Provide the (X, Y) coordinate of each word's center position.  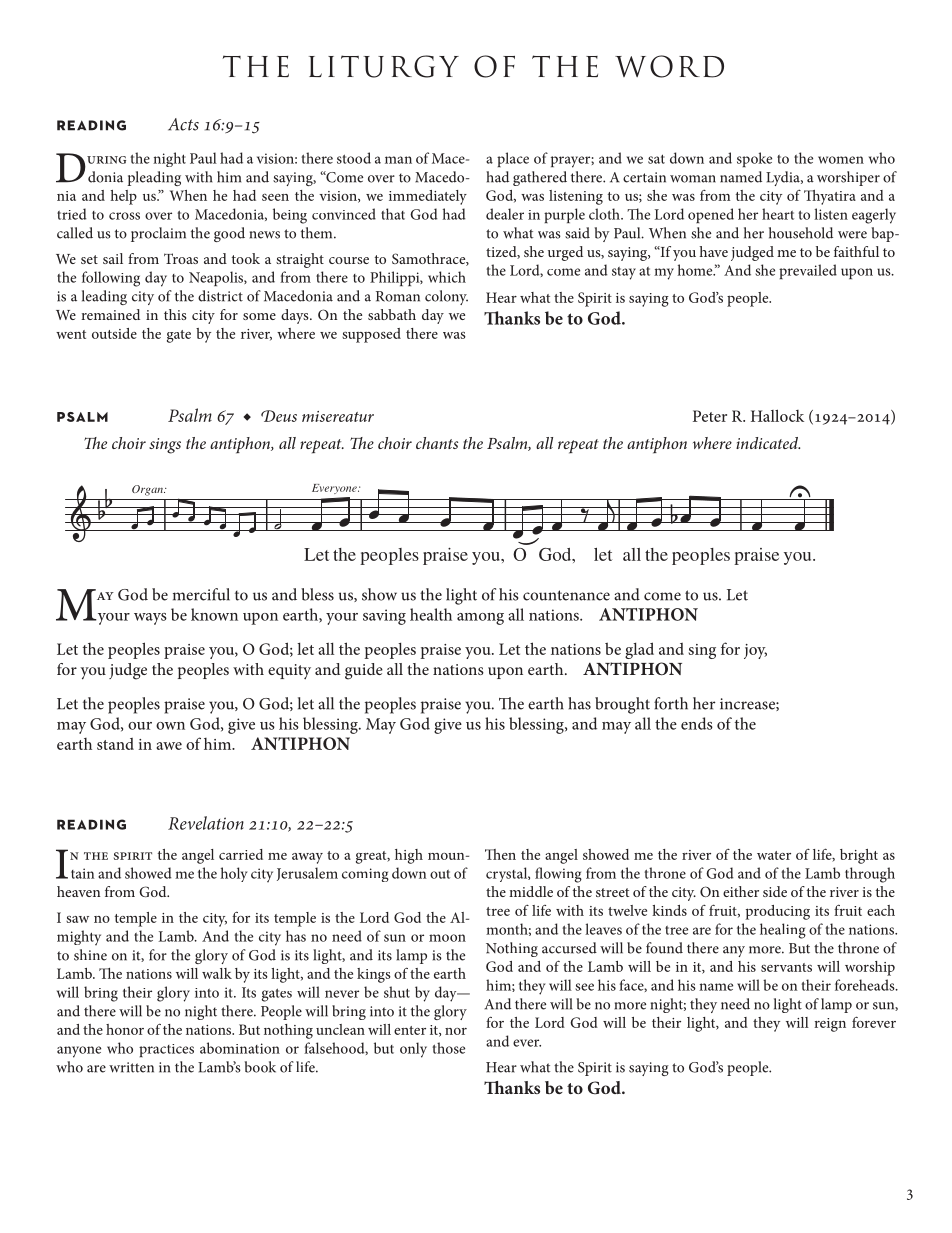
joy (755, 651)
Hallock (777, 415)
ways (150, 619)
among (480, 619)
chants (437, 443)
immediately (428, 197)
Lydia (784, 178)
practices (166, 1050)
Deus (279, 416)
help (123, 197)
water (774, 855)
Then (500, 854)
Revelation (206, 823)
